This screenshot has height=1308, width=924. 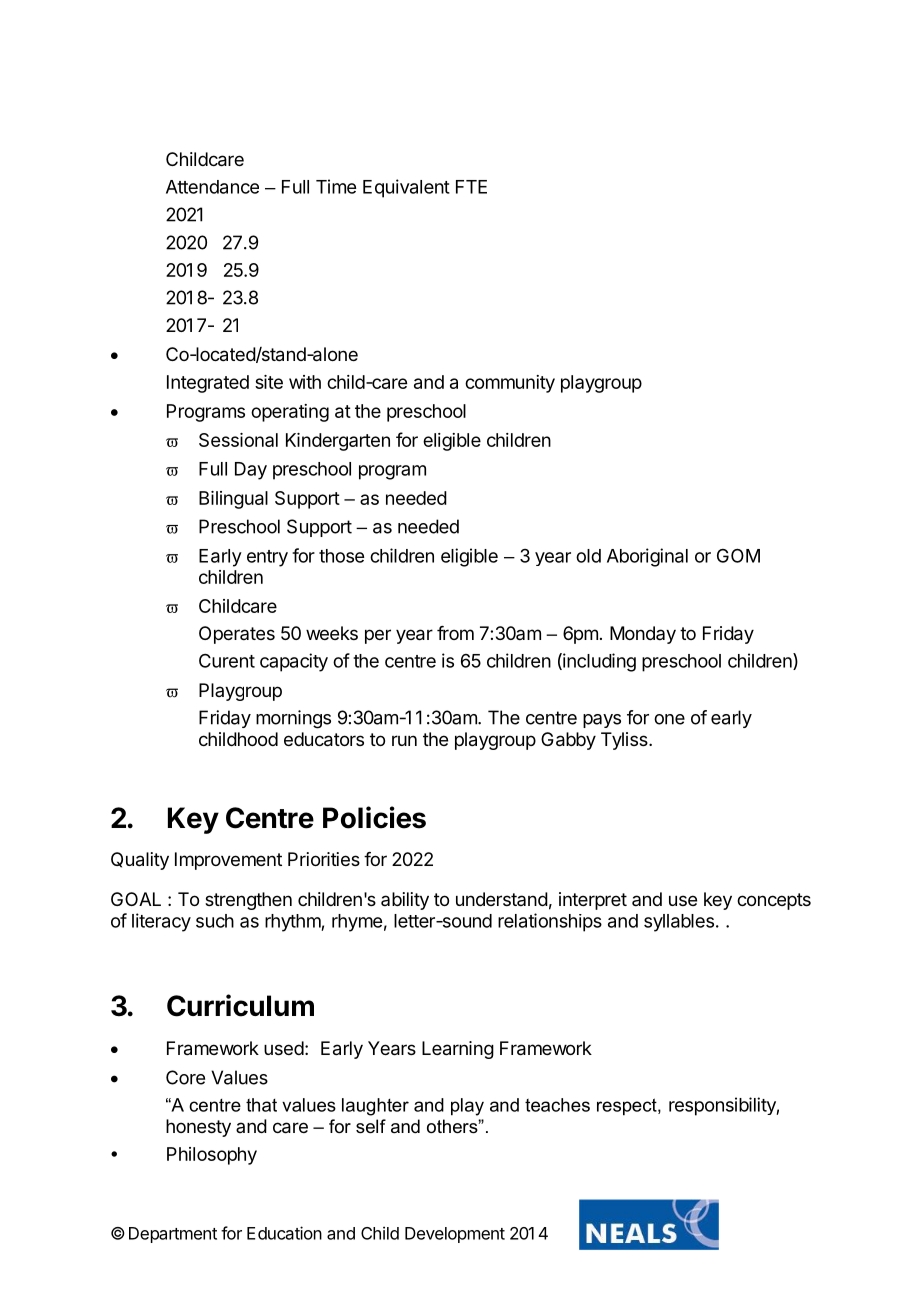 What do you see at coordinates (267, 558) in the screenshot?
I see `entry` at bounding box center [267, 558].
